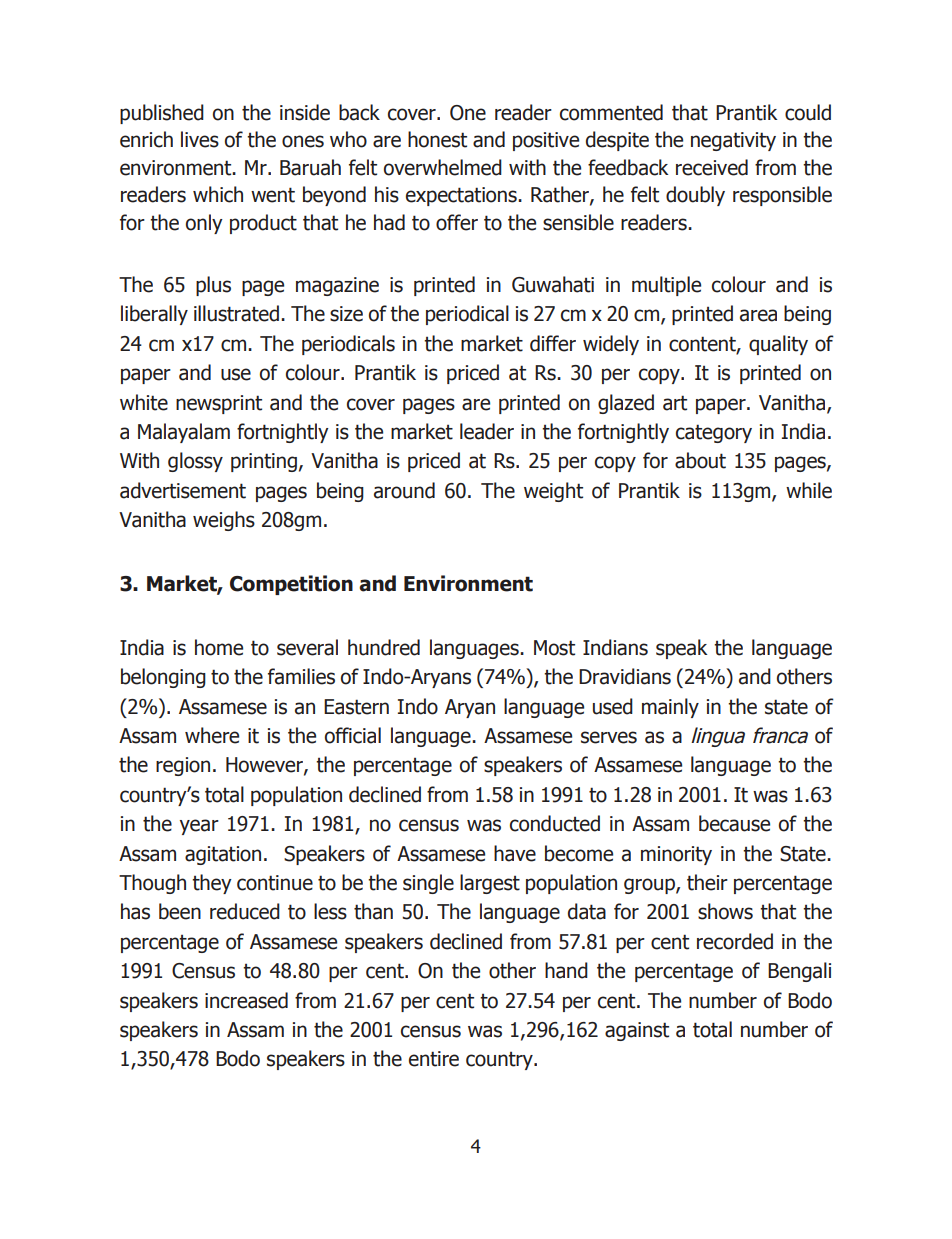 This document has width=952, height=1239. I want to click on Malayalam, so click(184, 433).
